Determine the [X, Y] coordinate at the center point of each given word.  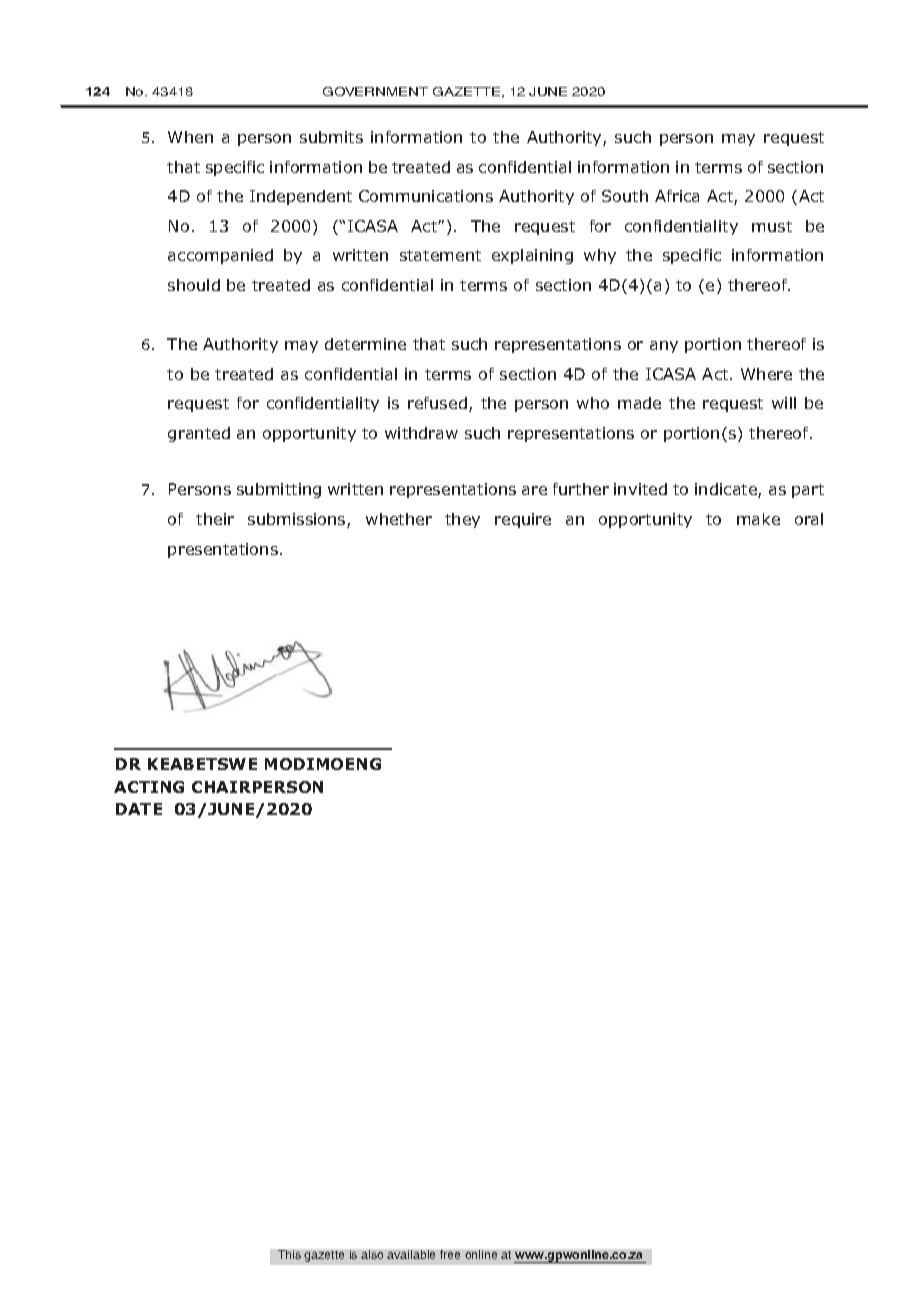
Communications [426, 196]
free [450, 1254]
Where [766, 374]
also [372, 1254]
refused [437, 403]
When [190, 137]
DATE [139, 809]
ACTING [149, 787]
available [411, 1254]
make [758, 519]
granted [199, 434]
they [462, 520]
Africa [677, 196]
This [289, 1254]
